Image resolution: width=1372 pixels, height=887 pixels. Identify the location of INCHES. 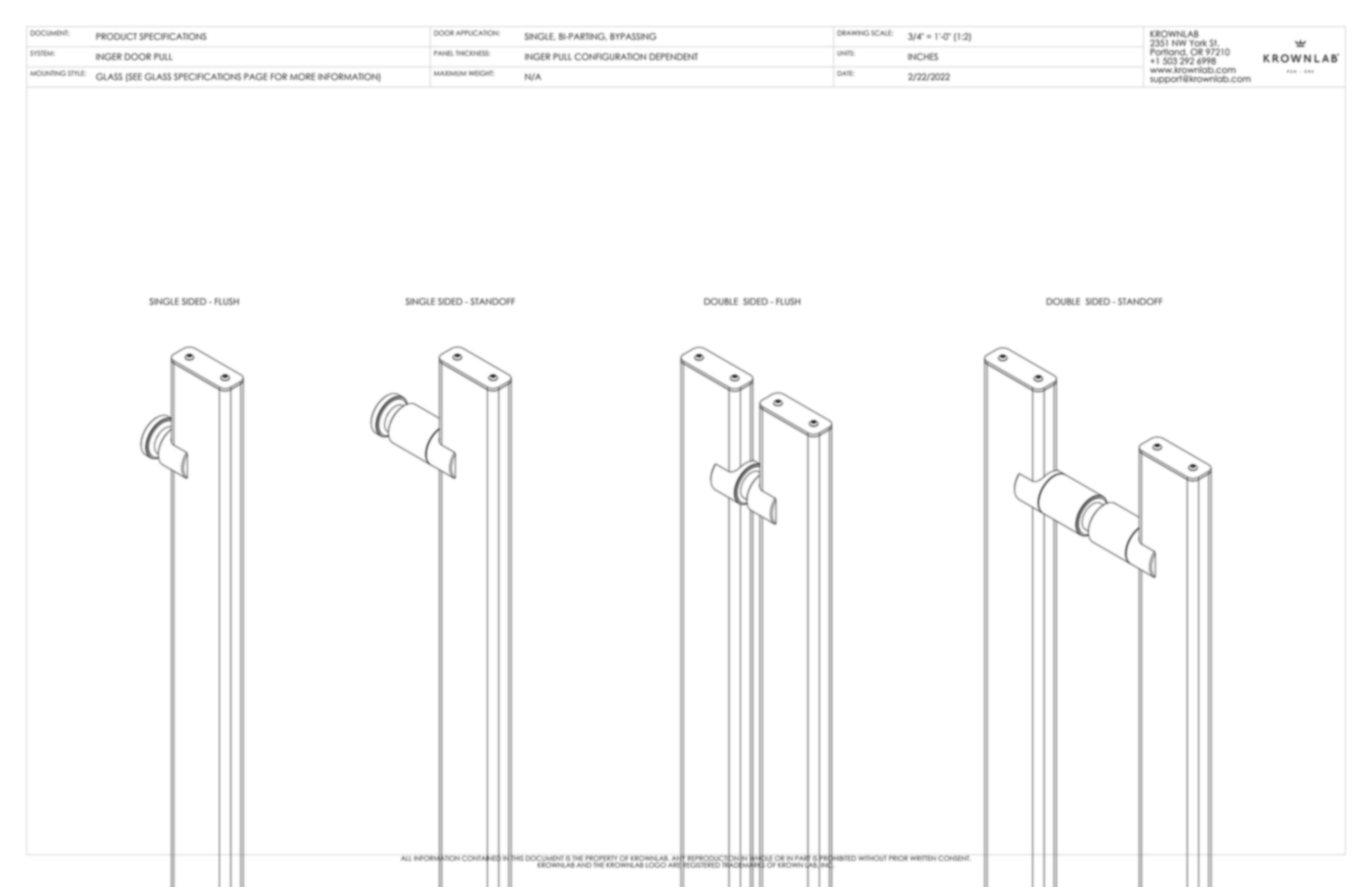
(923, 57).
